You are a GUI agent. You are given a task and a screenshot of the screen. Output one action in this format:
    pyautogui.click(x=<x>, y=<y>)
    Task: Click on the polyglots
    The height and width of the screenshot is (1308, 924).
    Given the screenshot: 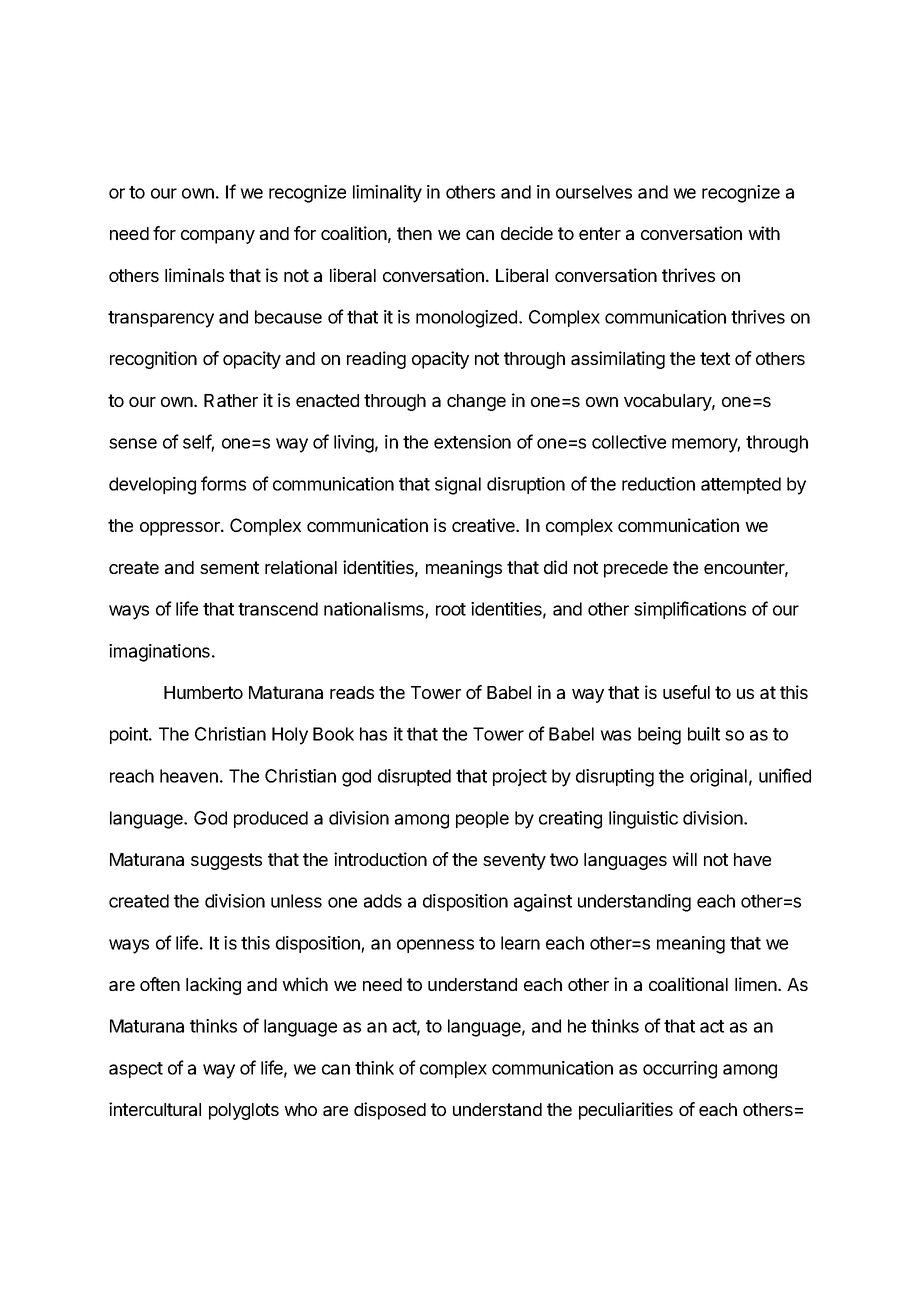 What is the action you would take?
    pyautogui.click(x=244, y=1111)
